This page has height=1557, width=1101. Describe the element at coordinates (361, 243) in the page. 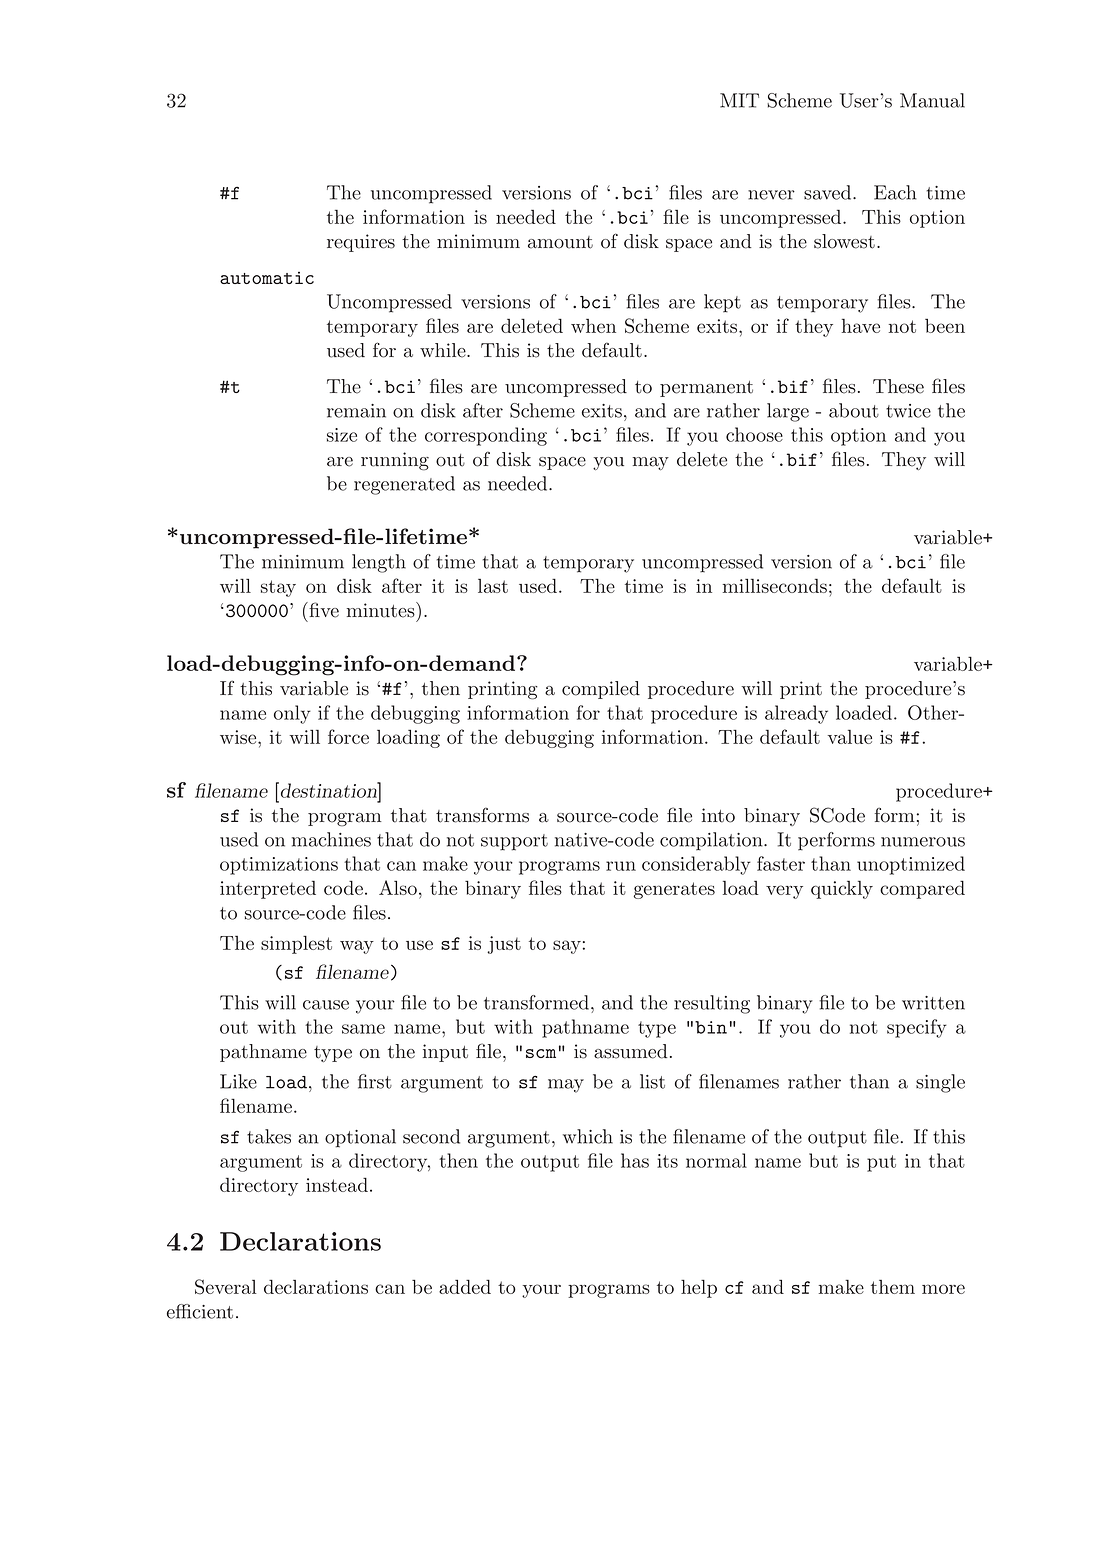

I see `requires` at that location.
